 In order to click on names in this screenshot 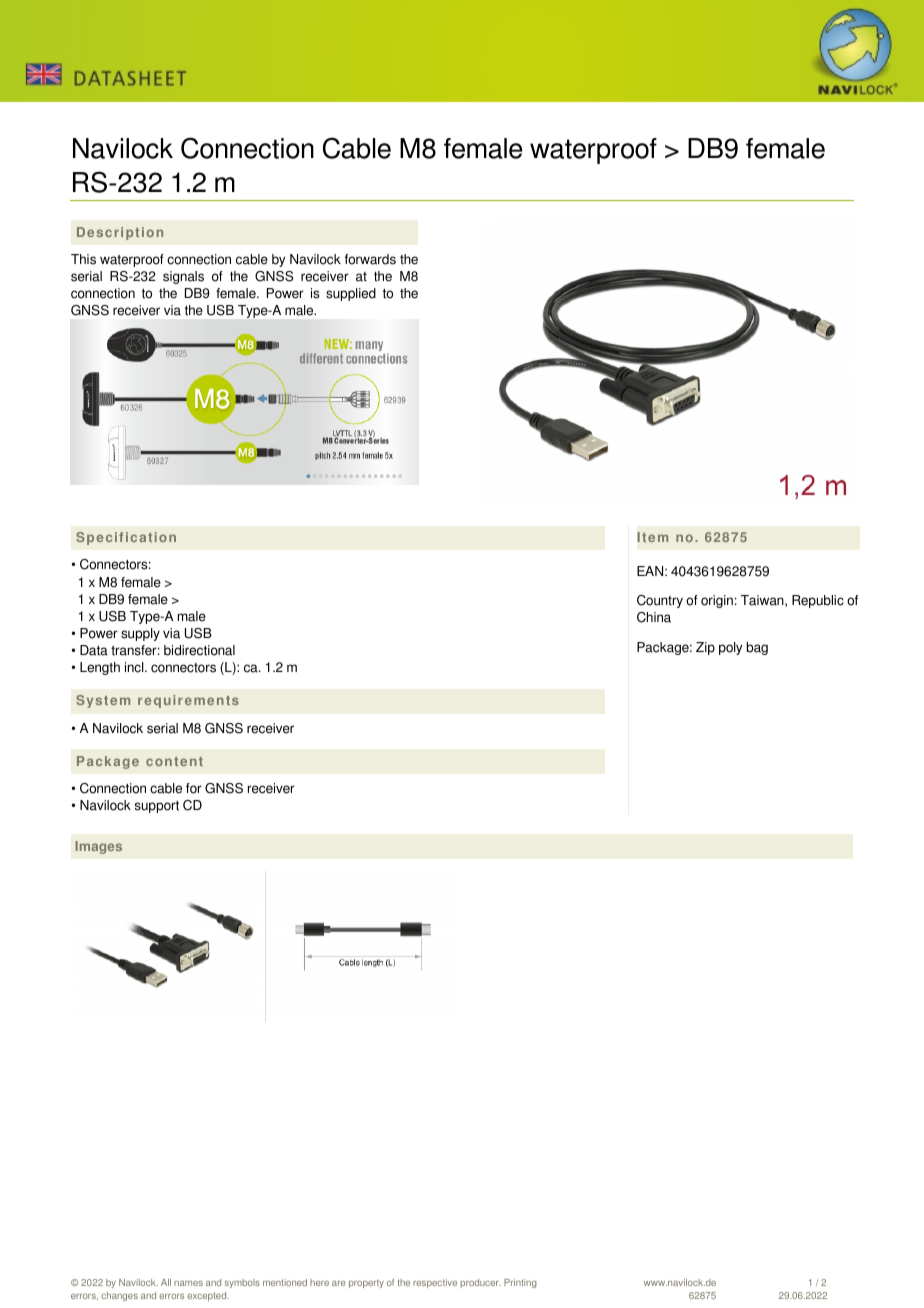, I will do `click(188, 1283)`.
